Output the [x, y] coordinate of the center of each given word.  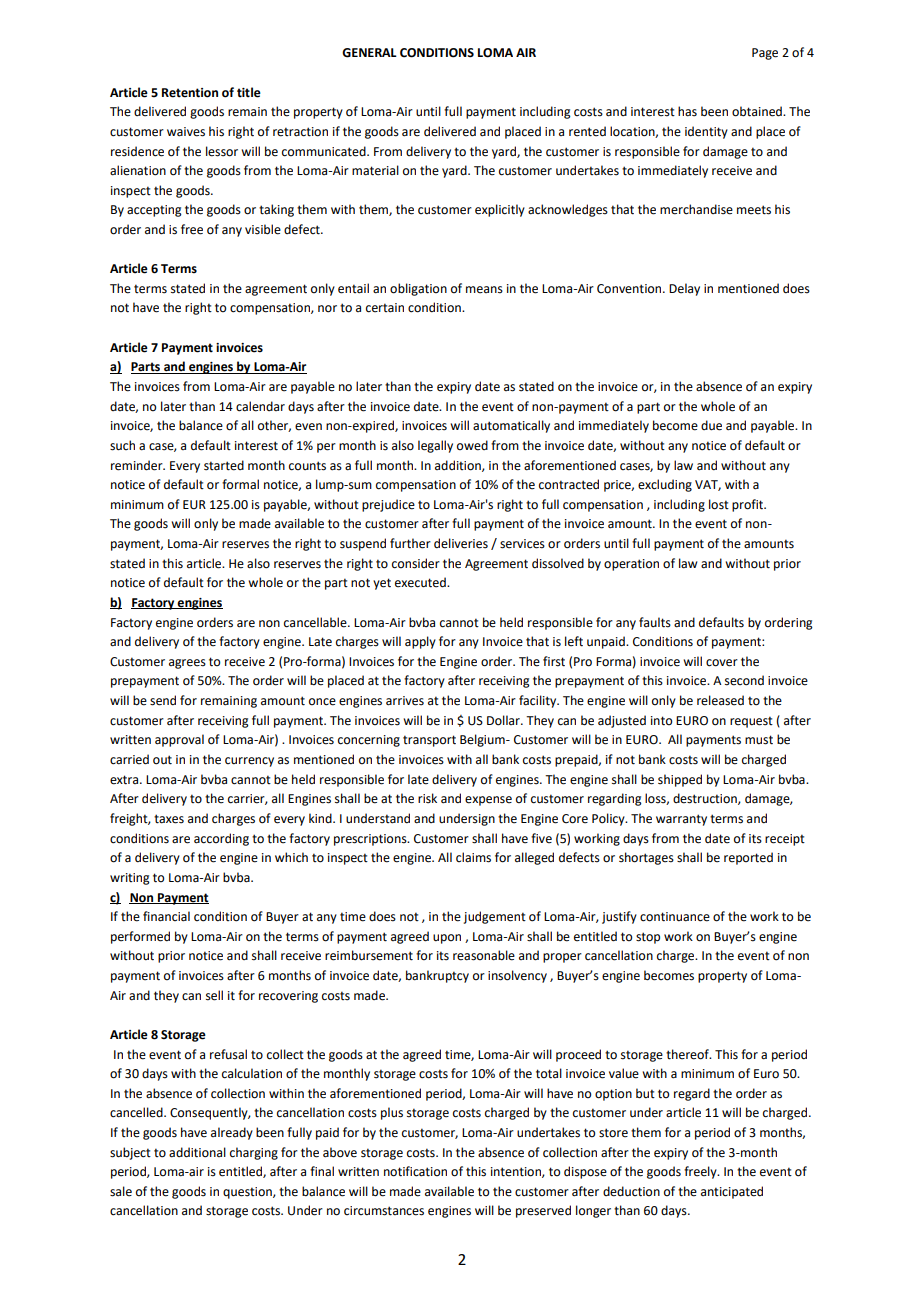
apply [420, 642]
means [484, 290]
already [232, 1133]
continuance [675, 917]
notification [415, 1171]
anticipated [732, 1192]
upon [447, 939]
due [711, 425]
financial [166, 916]
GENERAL [369, 53]
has [687, 111]
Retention [190, 93]
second [744, 680]
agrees [187, 664]
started [224, 465]
